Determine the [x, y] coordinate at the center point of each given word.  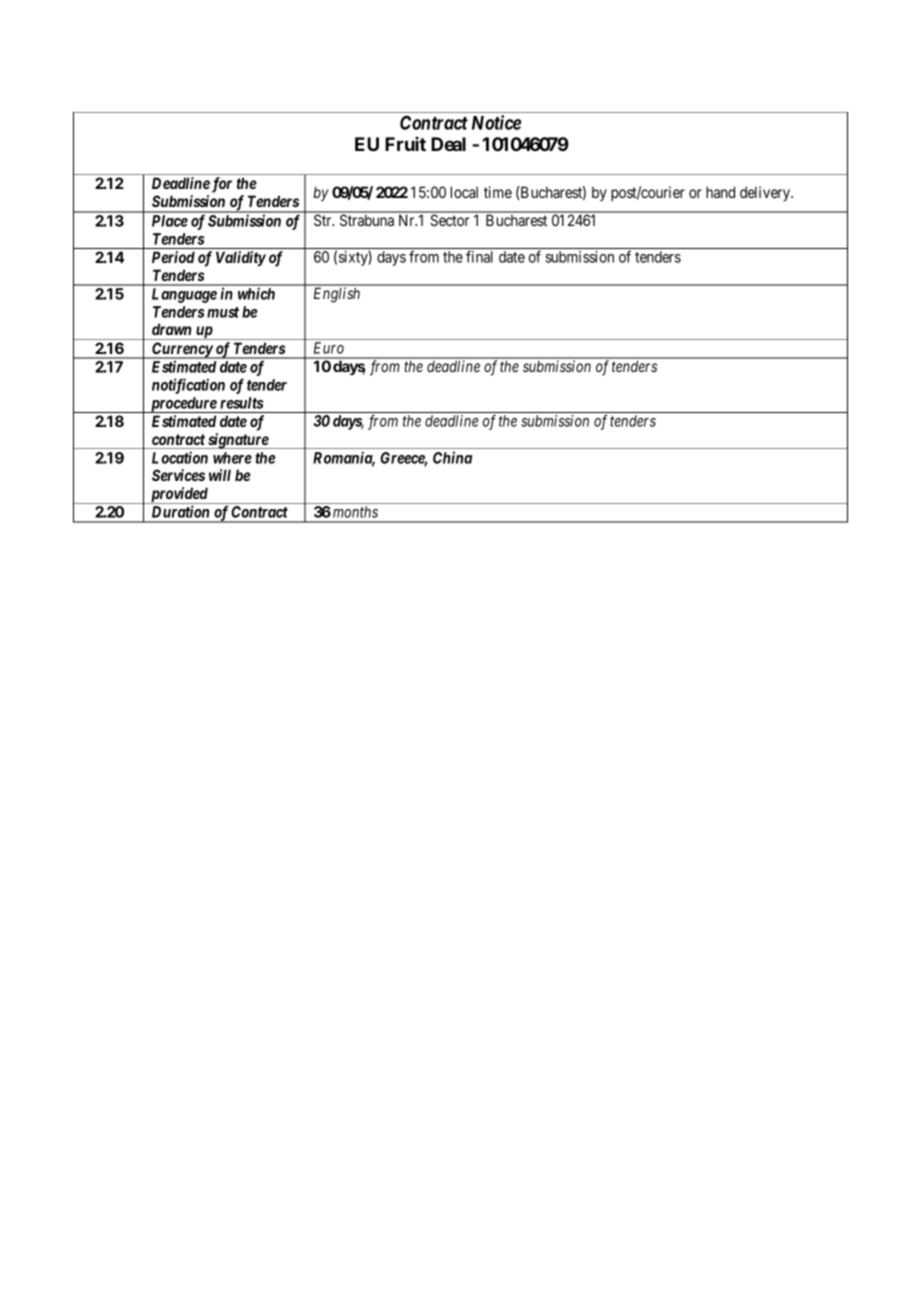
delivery [766, 193]
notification [188, 386]
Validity [241, 258]
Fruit [405, 144]
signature [238, 441]
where [232, 458]
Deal [448, 144]
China [452, 457]
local [464, 192]
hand [720, 192]
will [220, 475]
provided [179, 495]
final [479, 256]
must [223, 312]
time [498, 192]
